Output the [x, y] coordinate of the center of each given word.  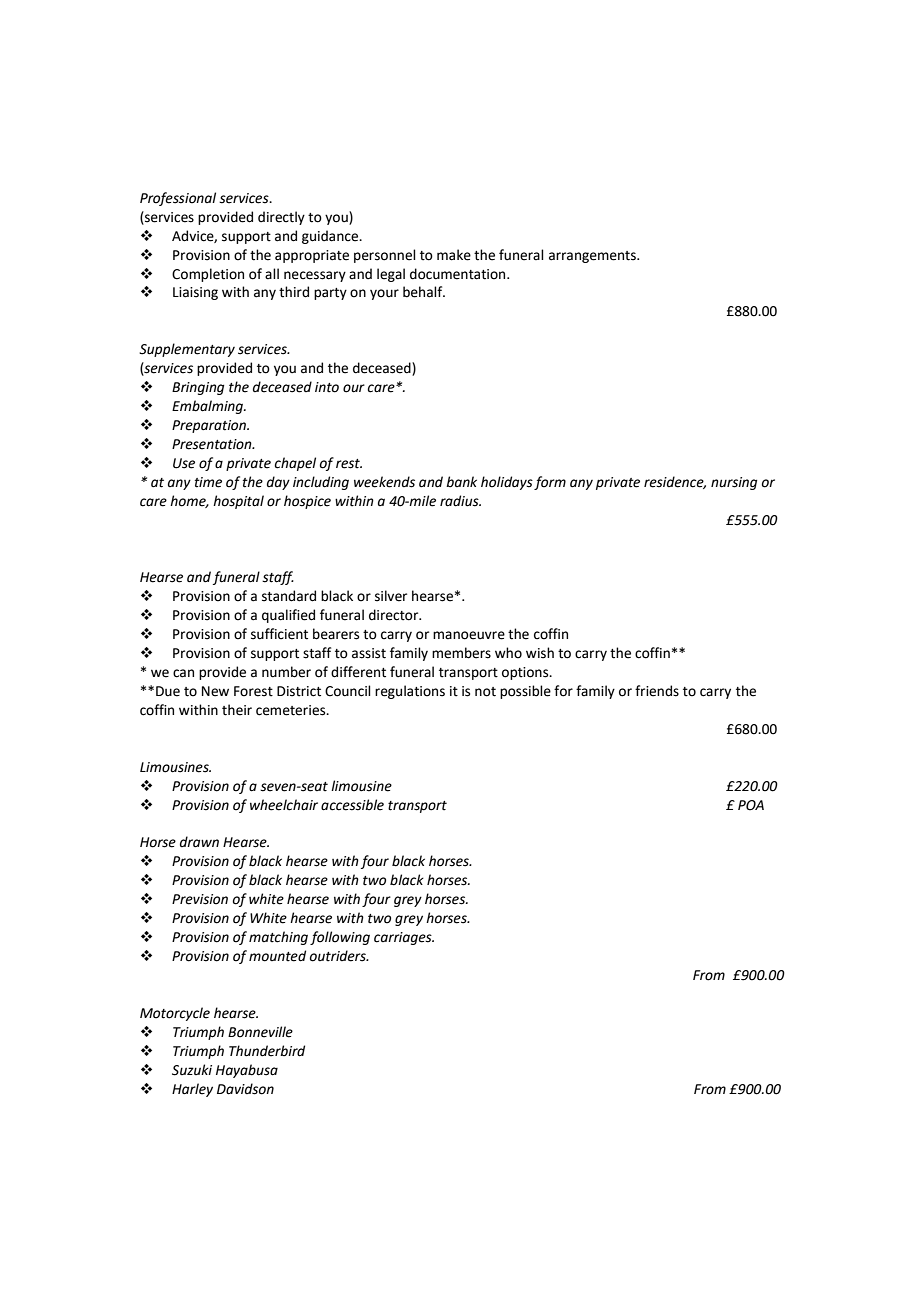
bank [461, 482]
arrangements [593, 257]
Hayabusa [247, 1071]
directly [281, 218]
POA [751, 805]
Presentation [213, 444]
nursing [734, 483]
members [461, 653]
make [454, 255]
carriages [404, 938]
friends [657, 691]
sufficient [279, 634]
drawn [199, 842]
